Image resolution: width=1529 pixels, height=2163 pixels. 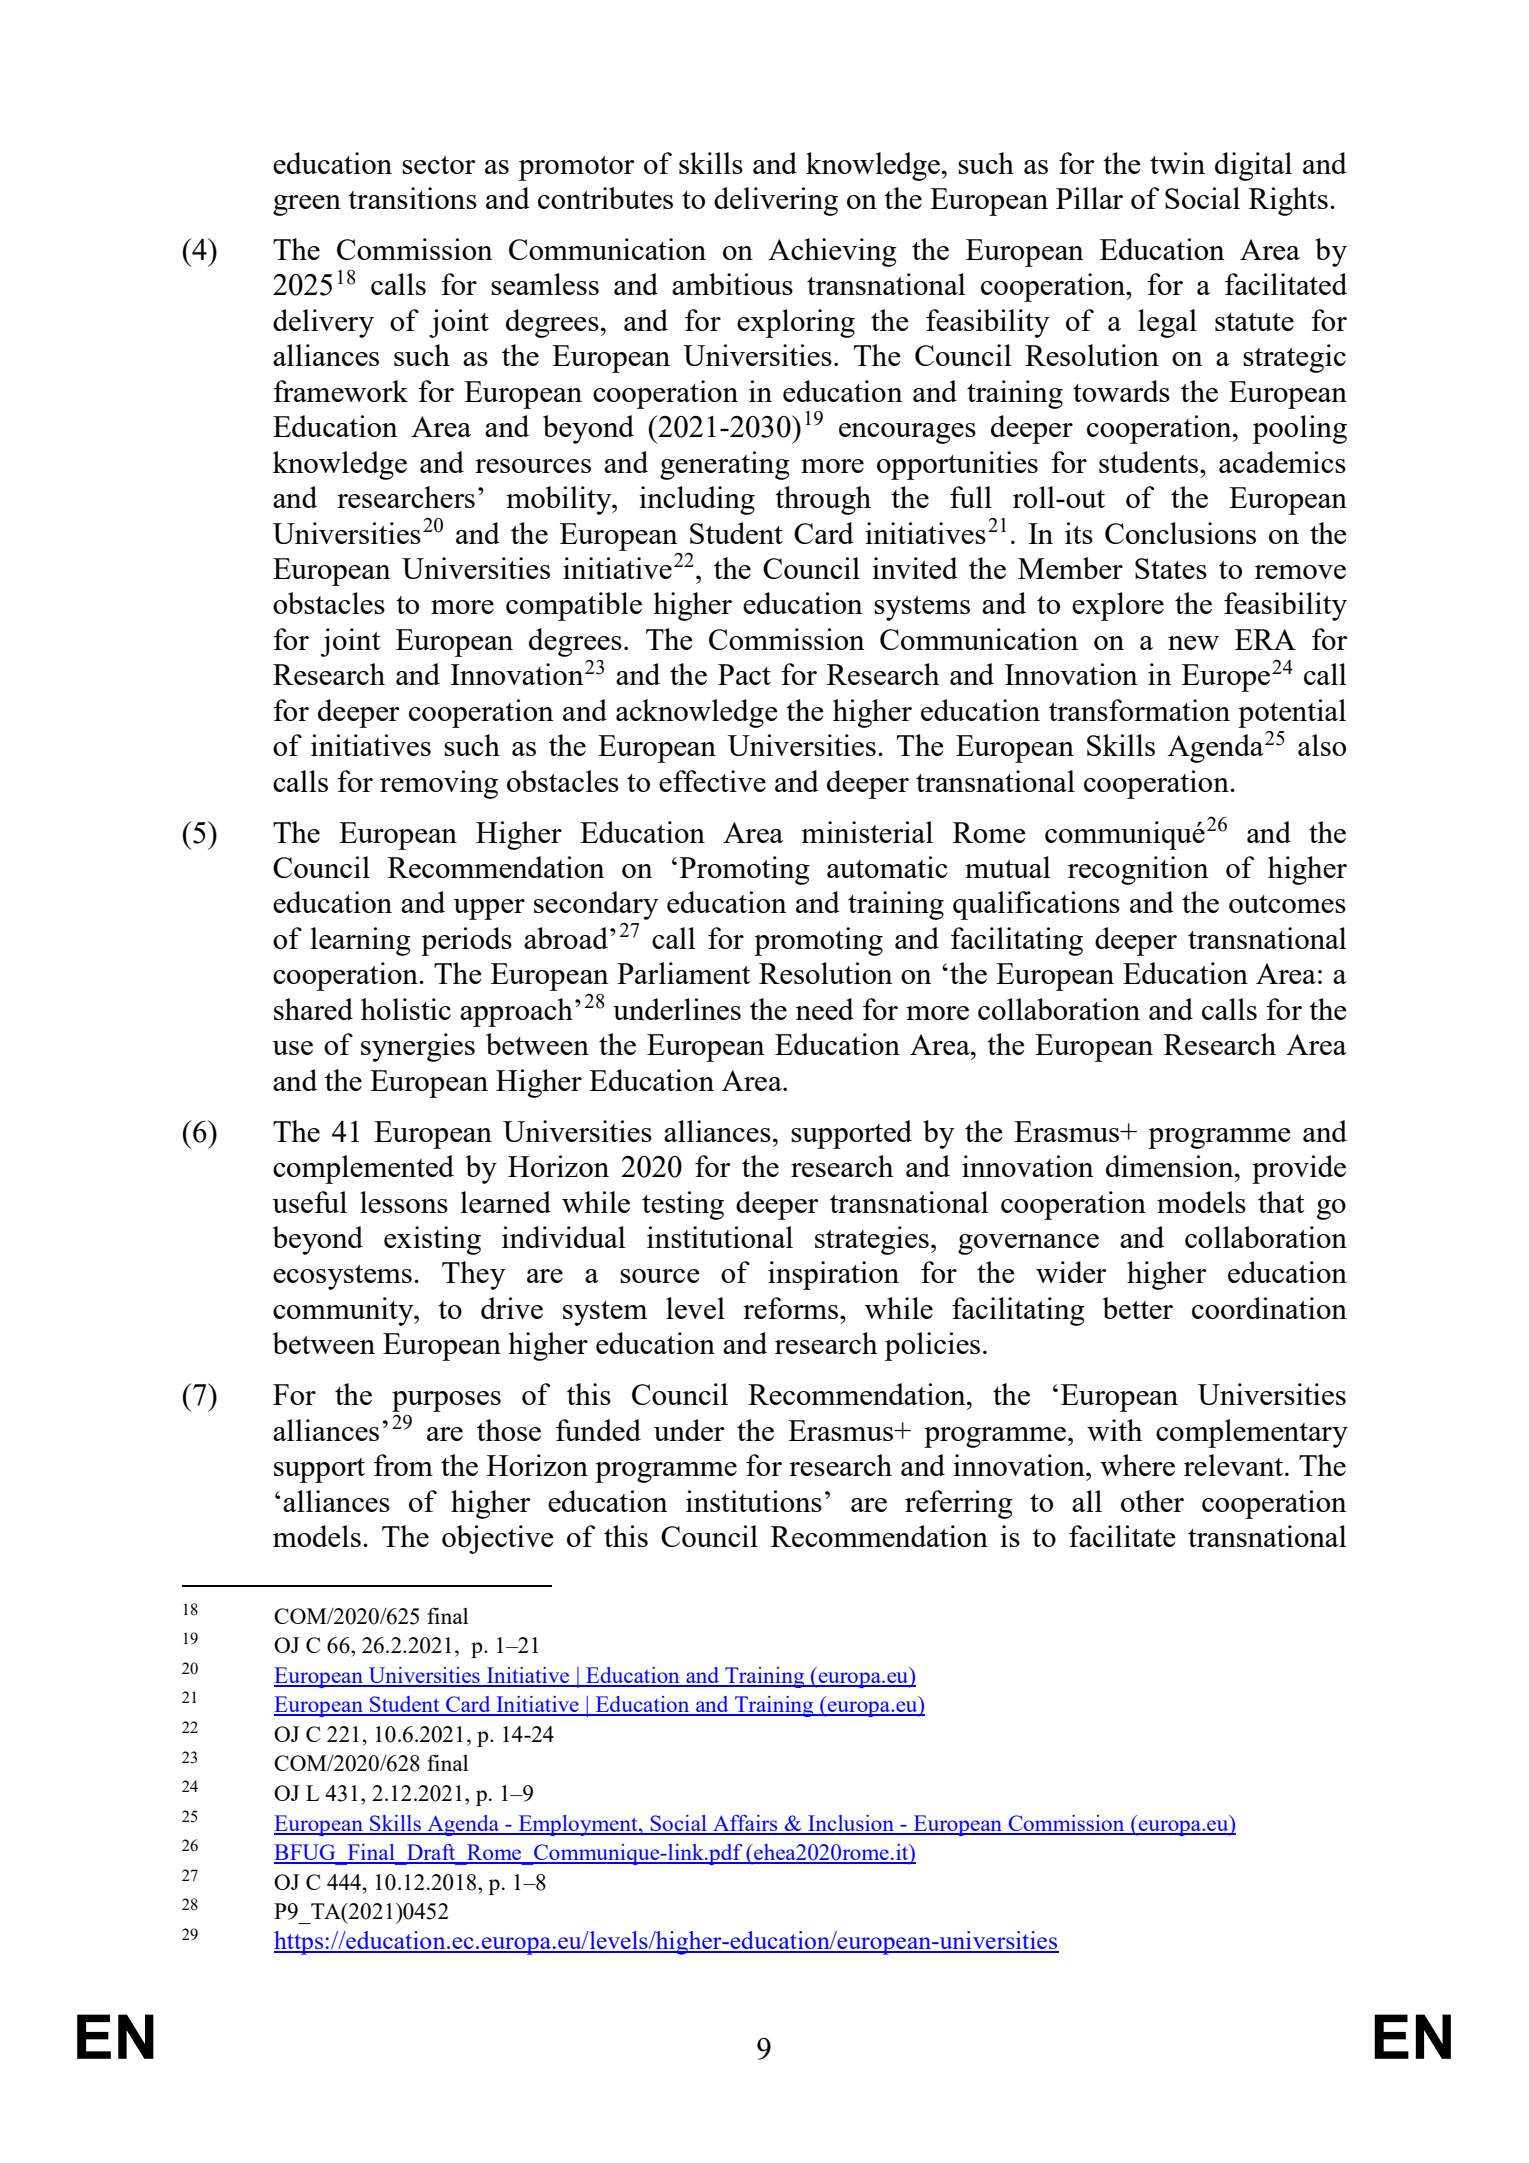 What do you see at coordinates (574, 606) in the screenshot?
I see `compatible` at bounding box center [574, 606].
